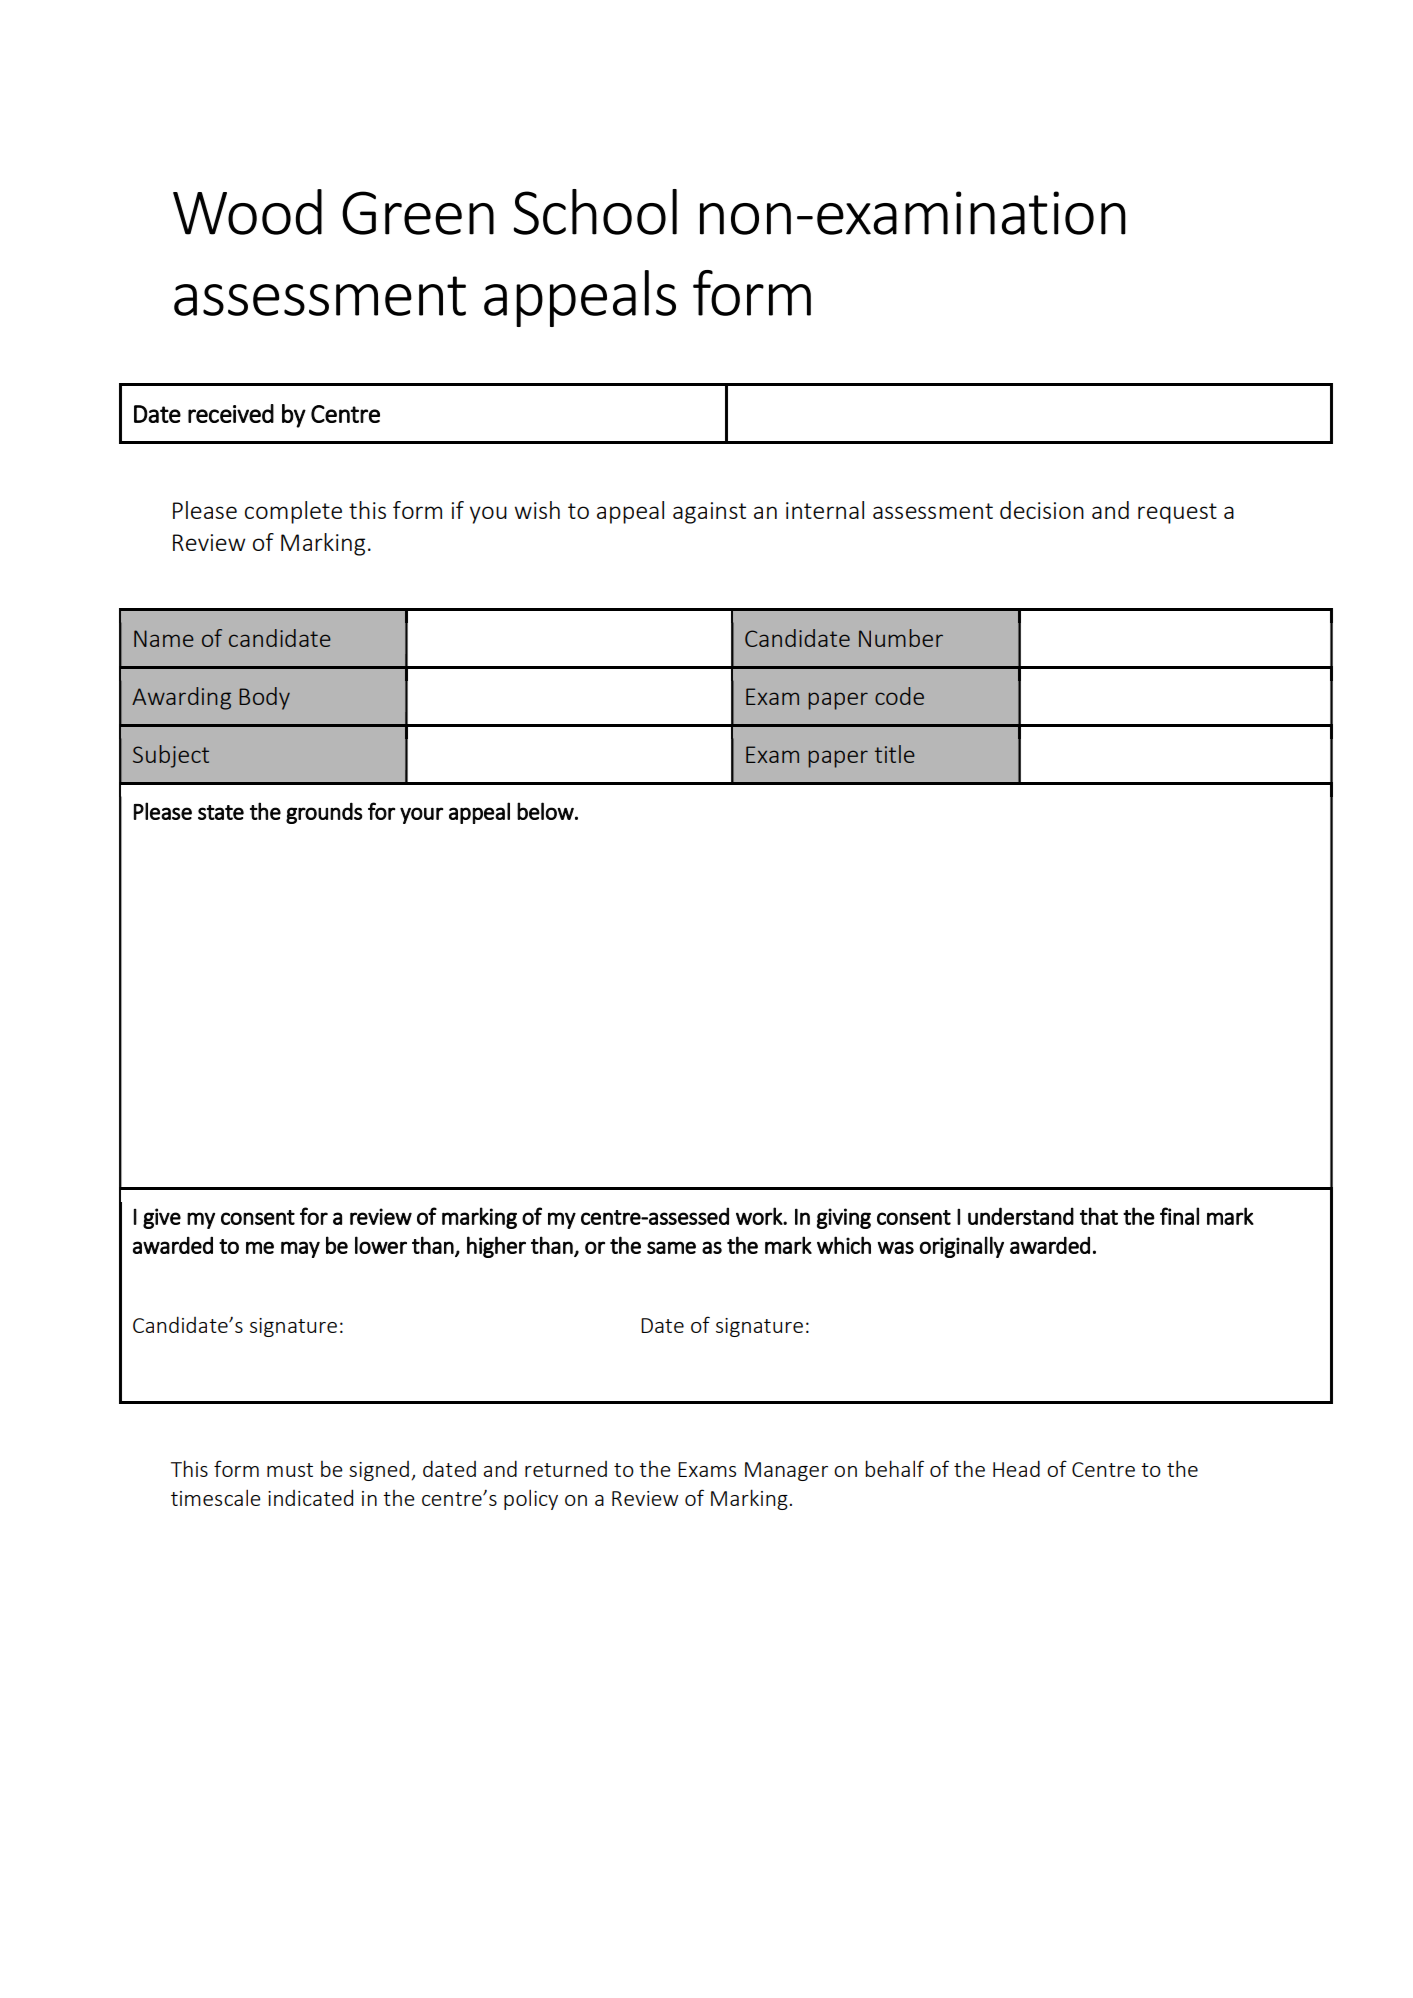  What do you see at coordinates (324, 813) in the document?
I see `grounds` at bounding box center [324, 813].
